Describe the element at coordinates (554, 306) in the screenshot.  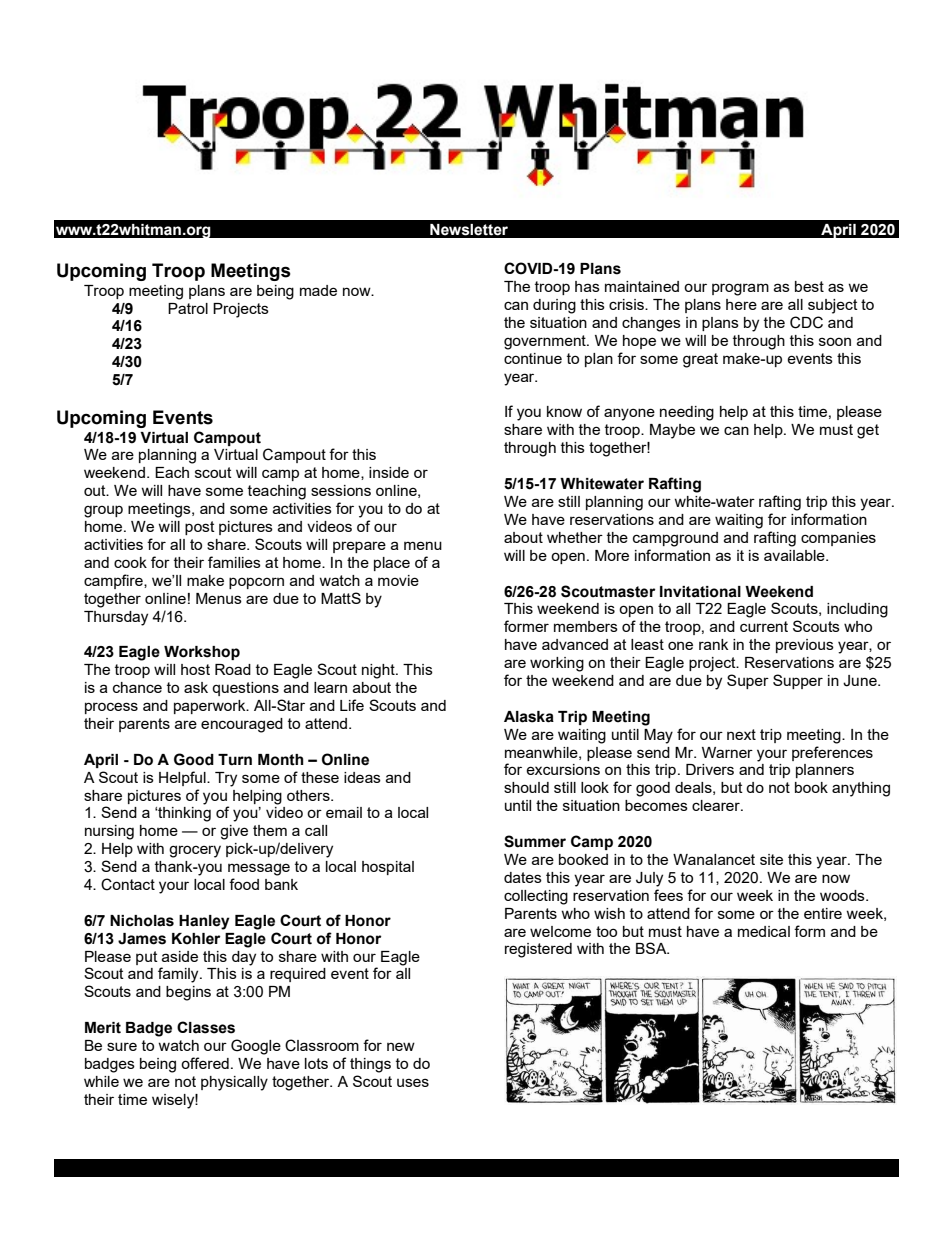
I see `during` at that location.
